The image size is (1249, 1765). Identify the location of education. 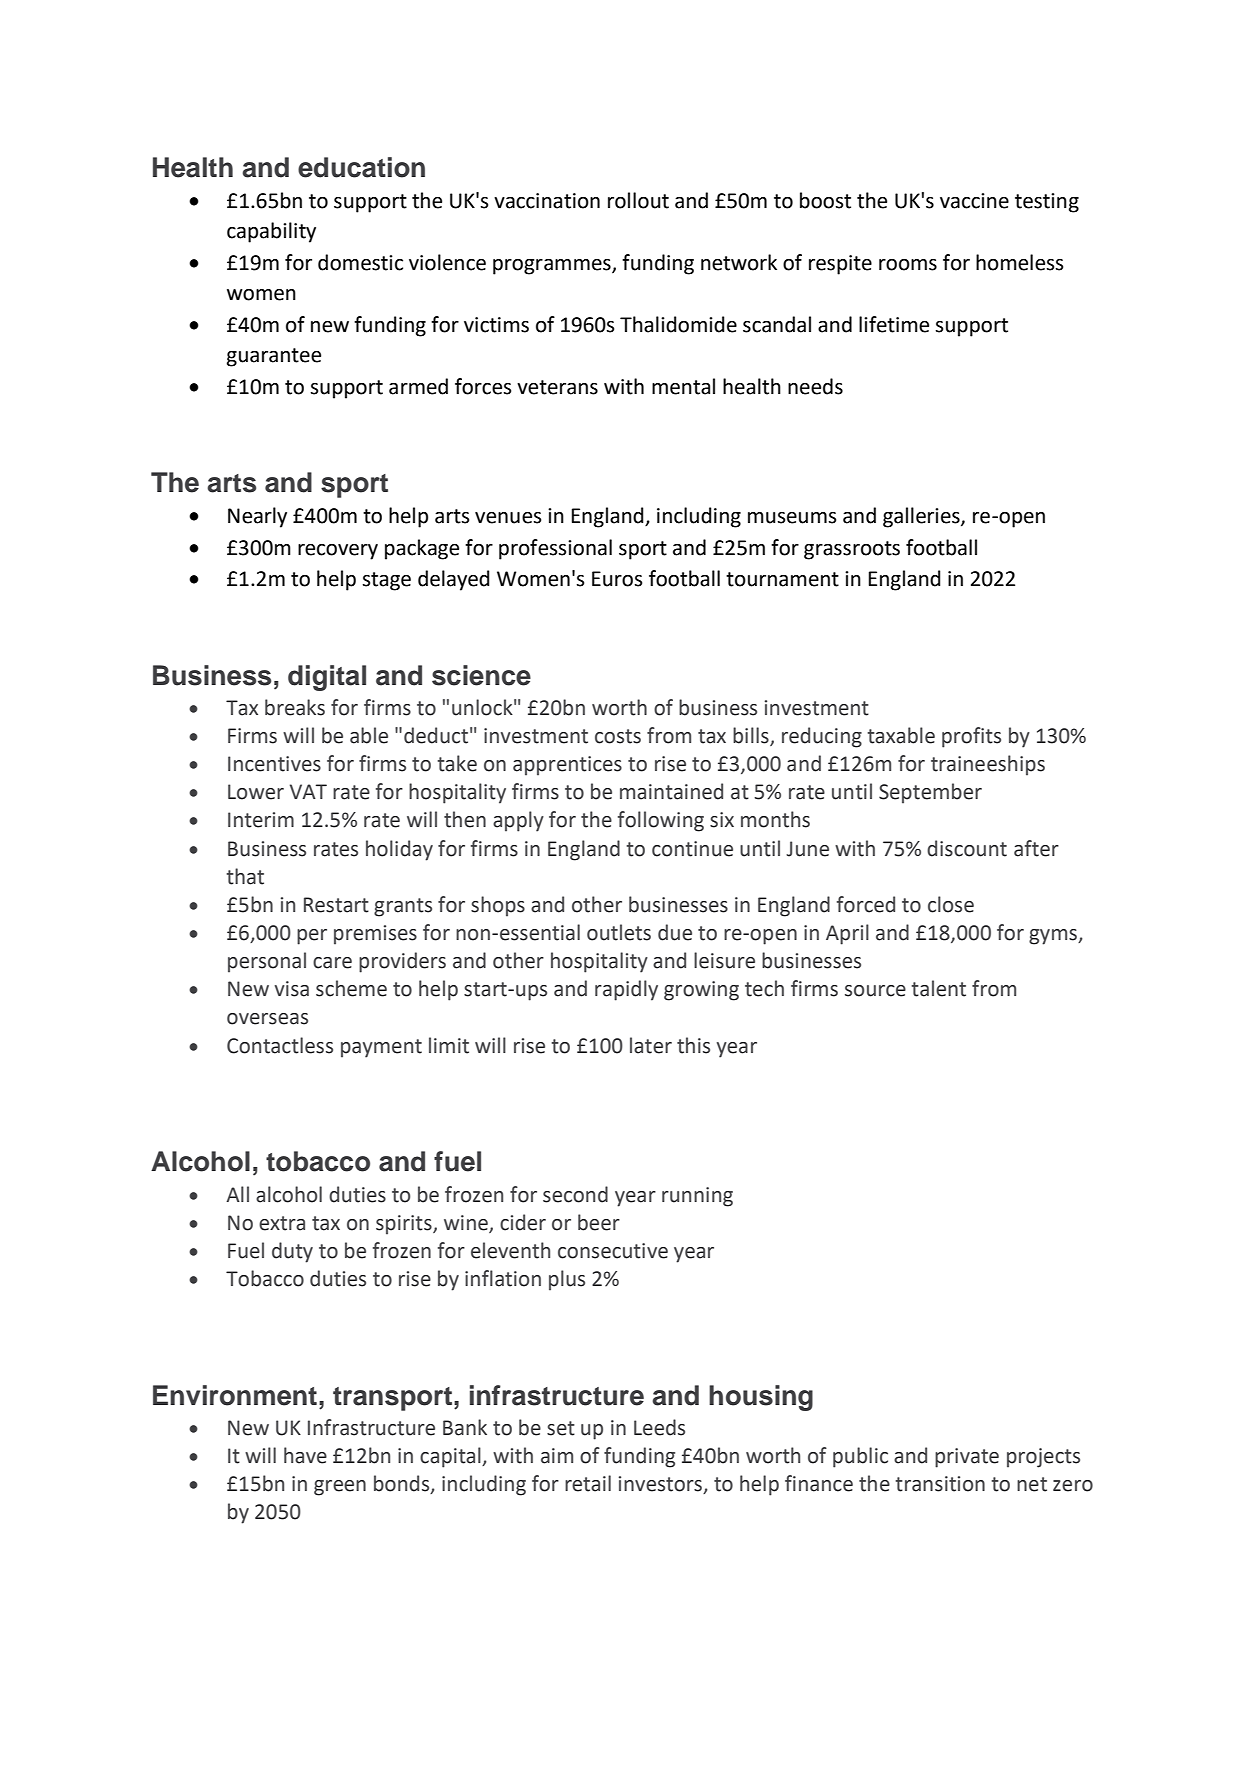
(361, 167).
